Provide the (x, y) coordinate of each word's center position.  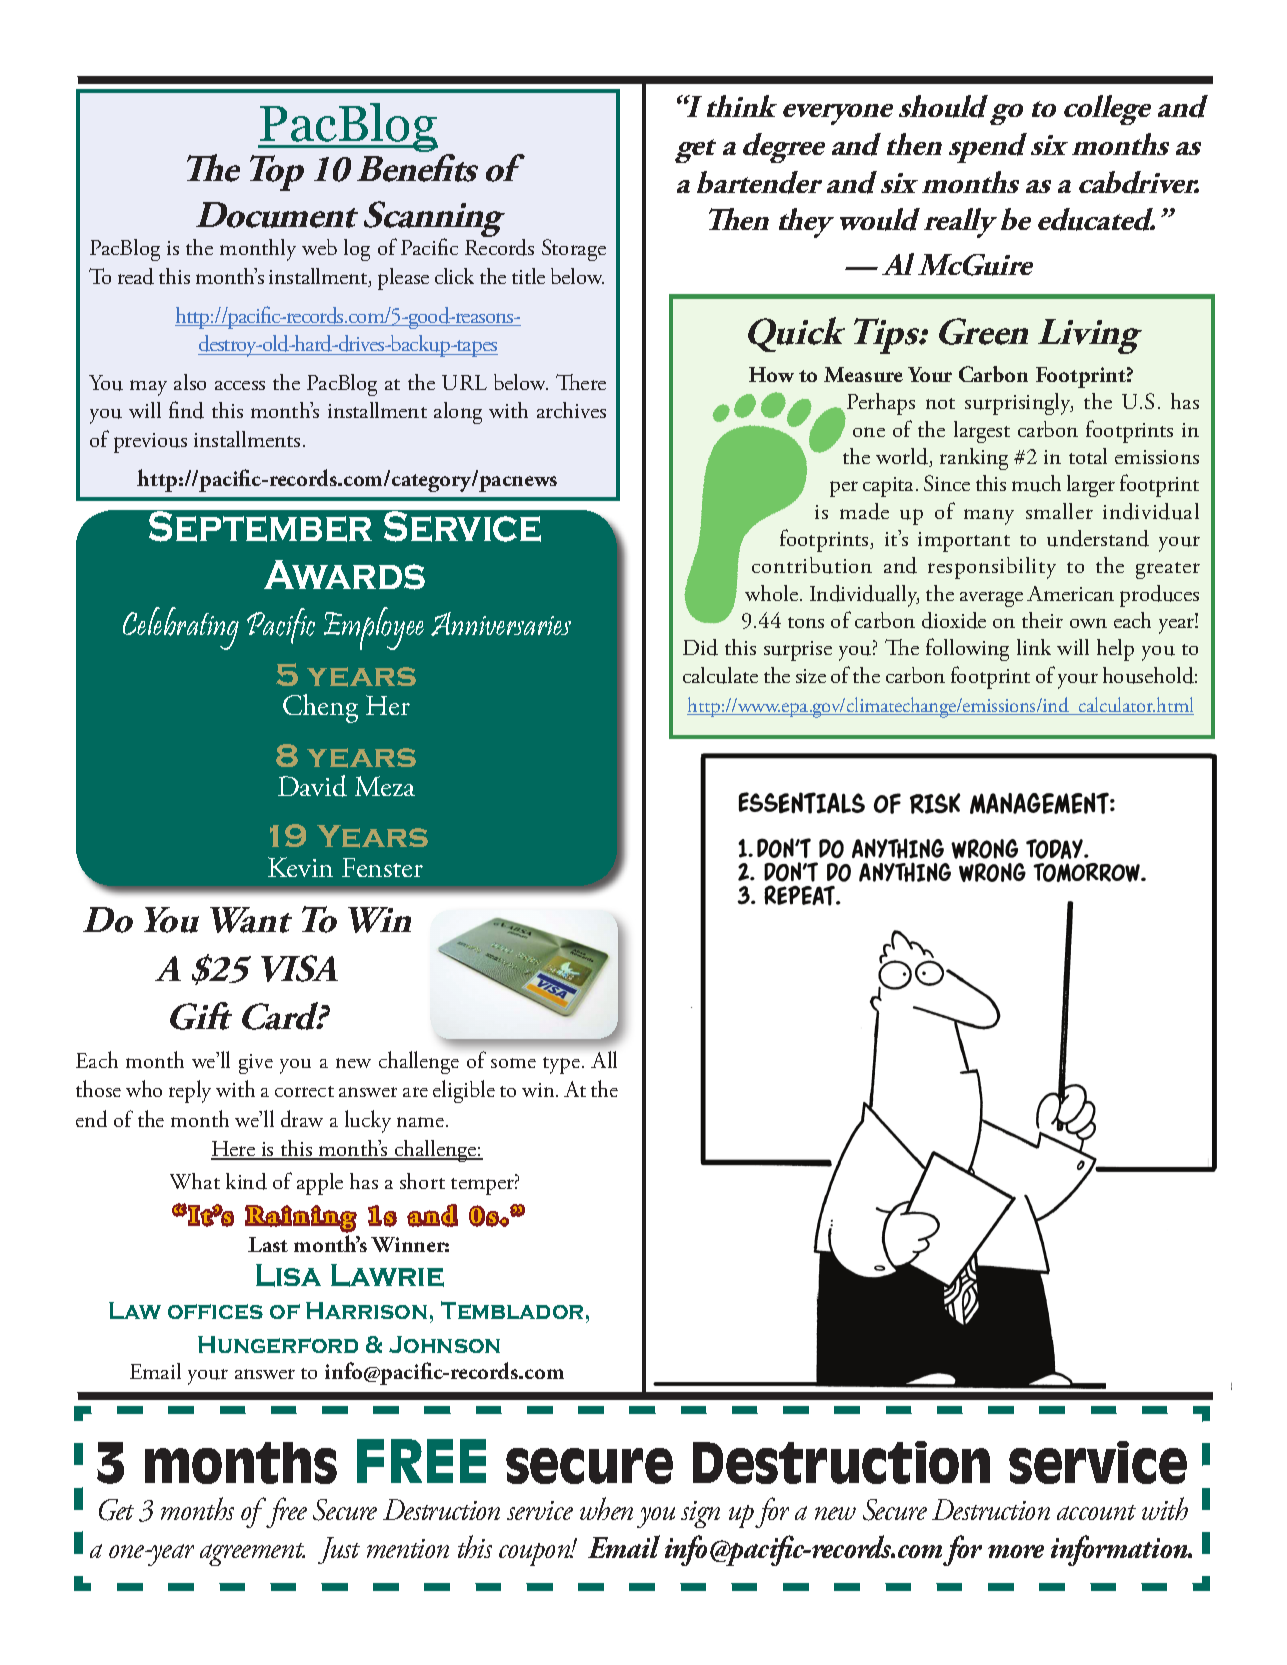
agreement (252, 1554)
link (1034, 647)
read (136, 276)
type (561, 1065)
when (606, 1508)
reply (190, 1091)
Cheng (320, 708)
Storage (574, 250)
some (513, 1063)
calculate (720, 675)
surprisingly (1019, 404)
